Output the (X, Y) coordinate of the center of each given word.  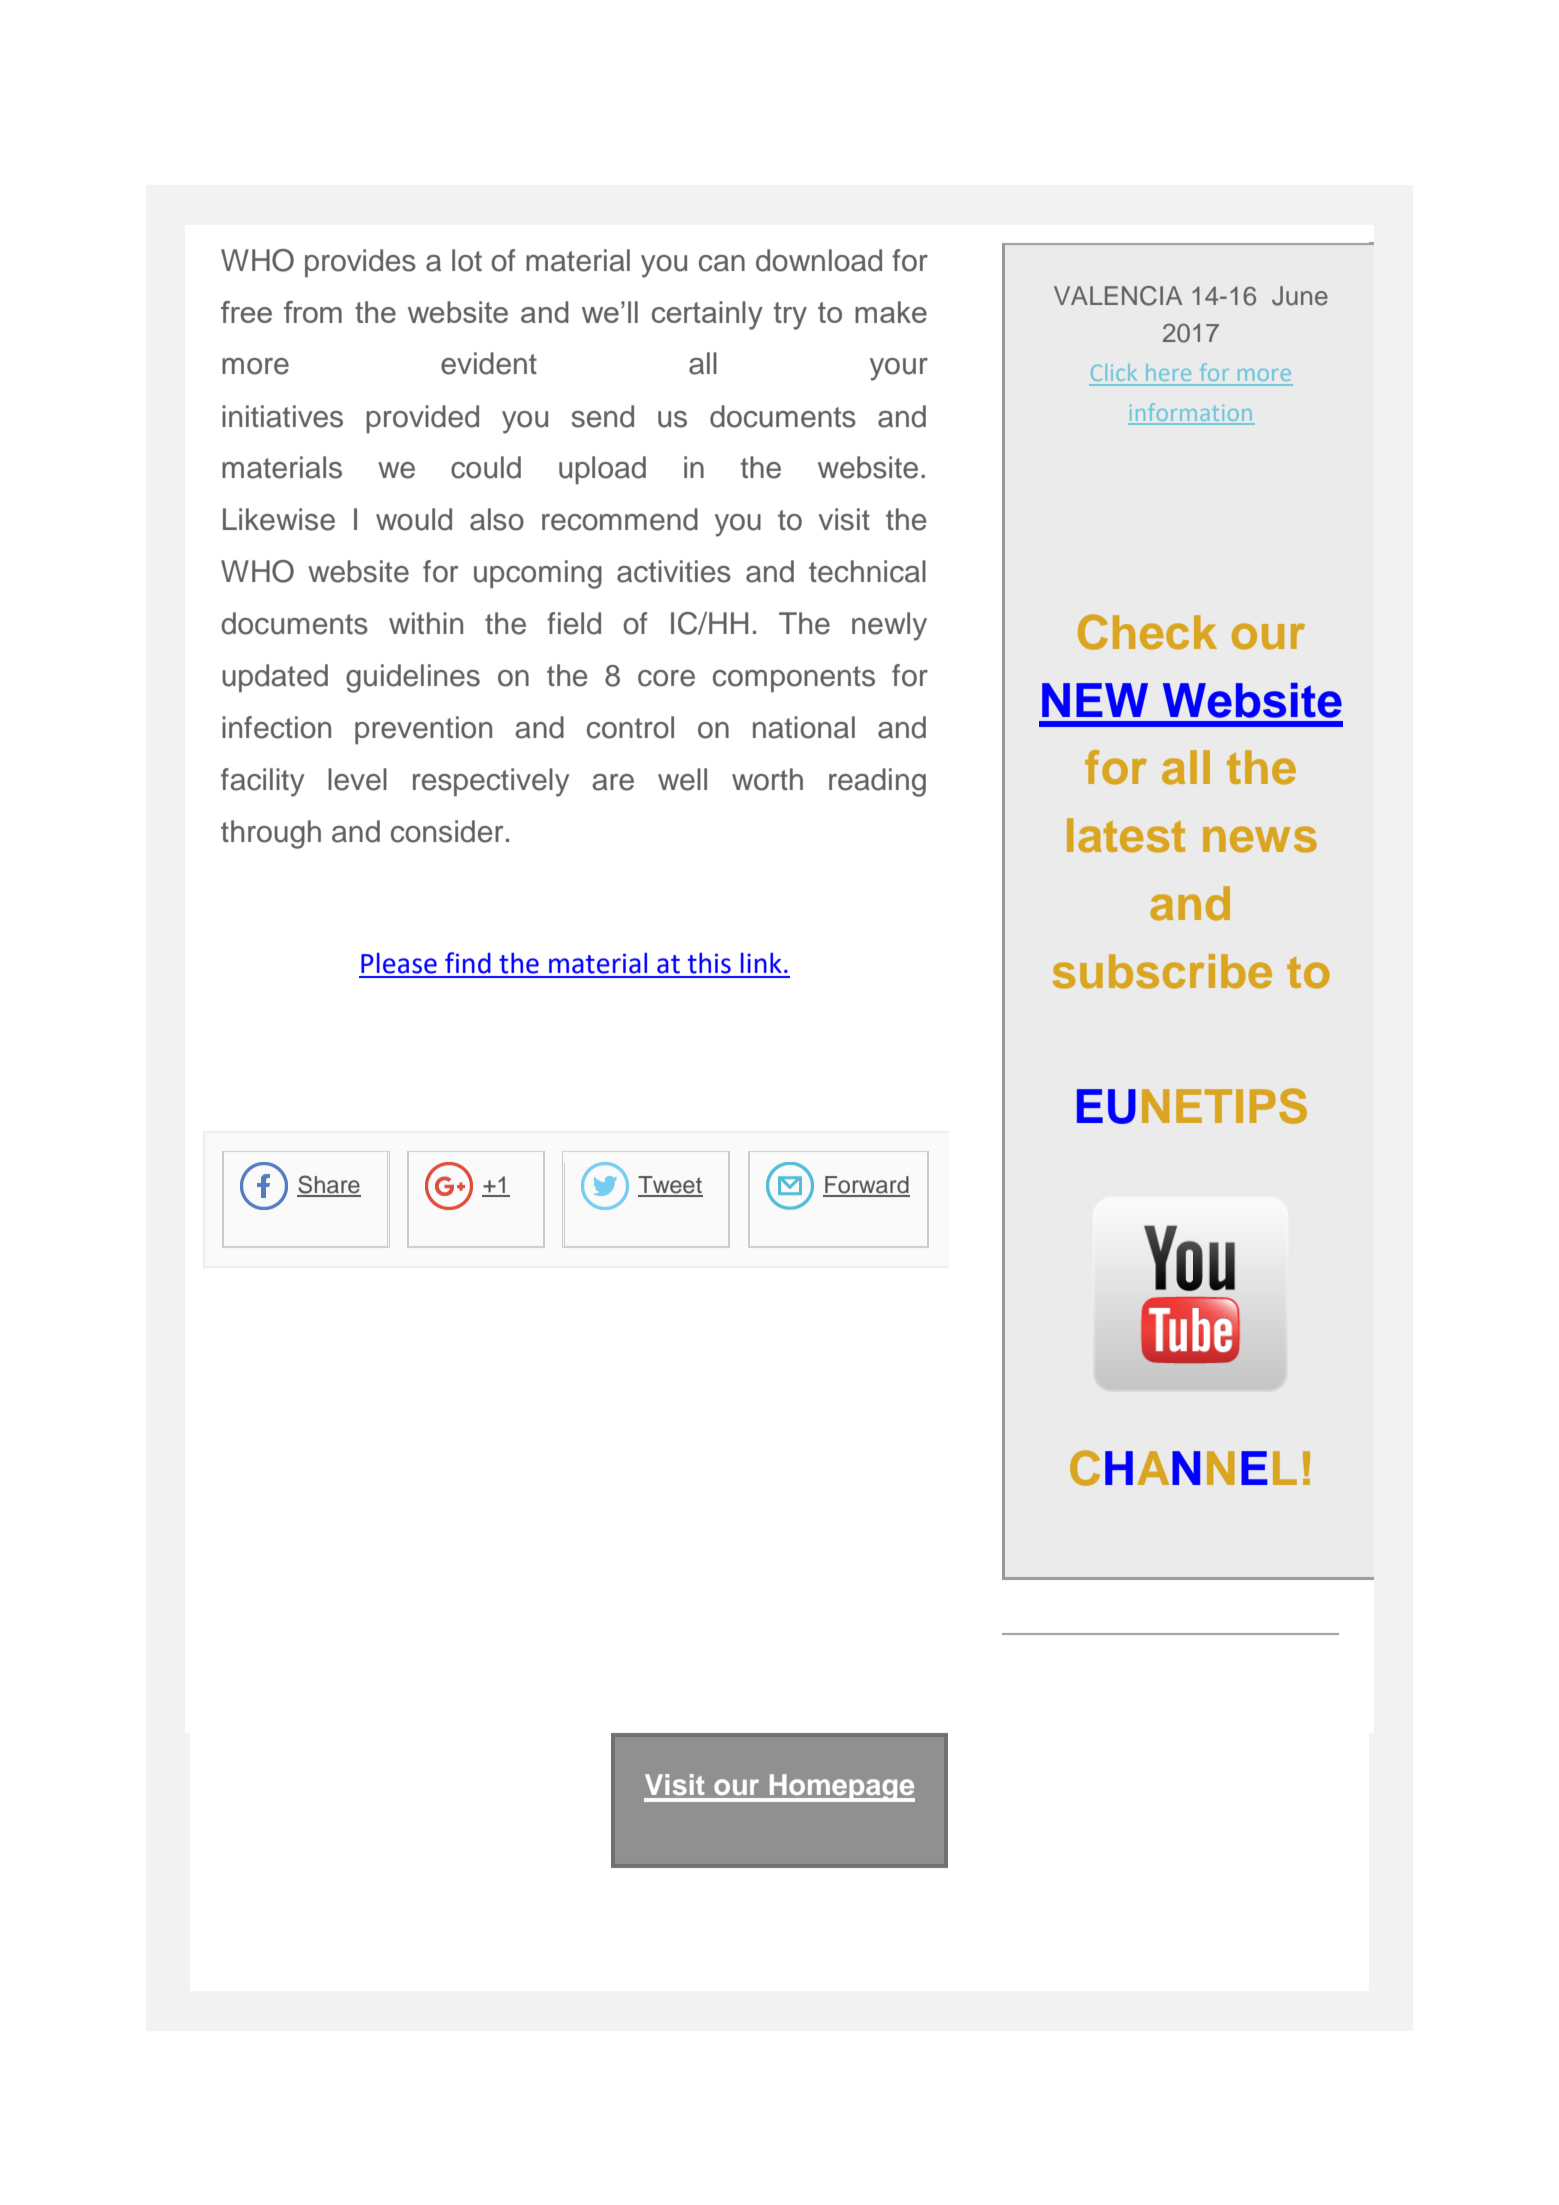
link (761, 963)
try (790, 316)
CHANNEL (1183, 1468)
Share (329, 1185)
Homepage (841, 1788)
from (313, 312)
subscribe (1162, 971)
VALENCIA (1118, 296)
